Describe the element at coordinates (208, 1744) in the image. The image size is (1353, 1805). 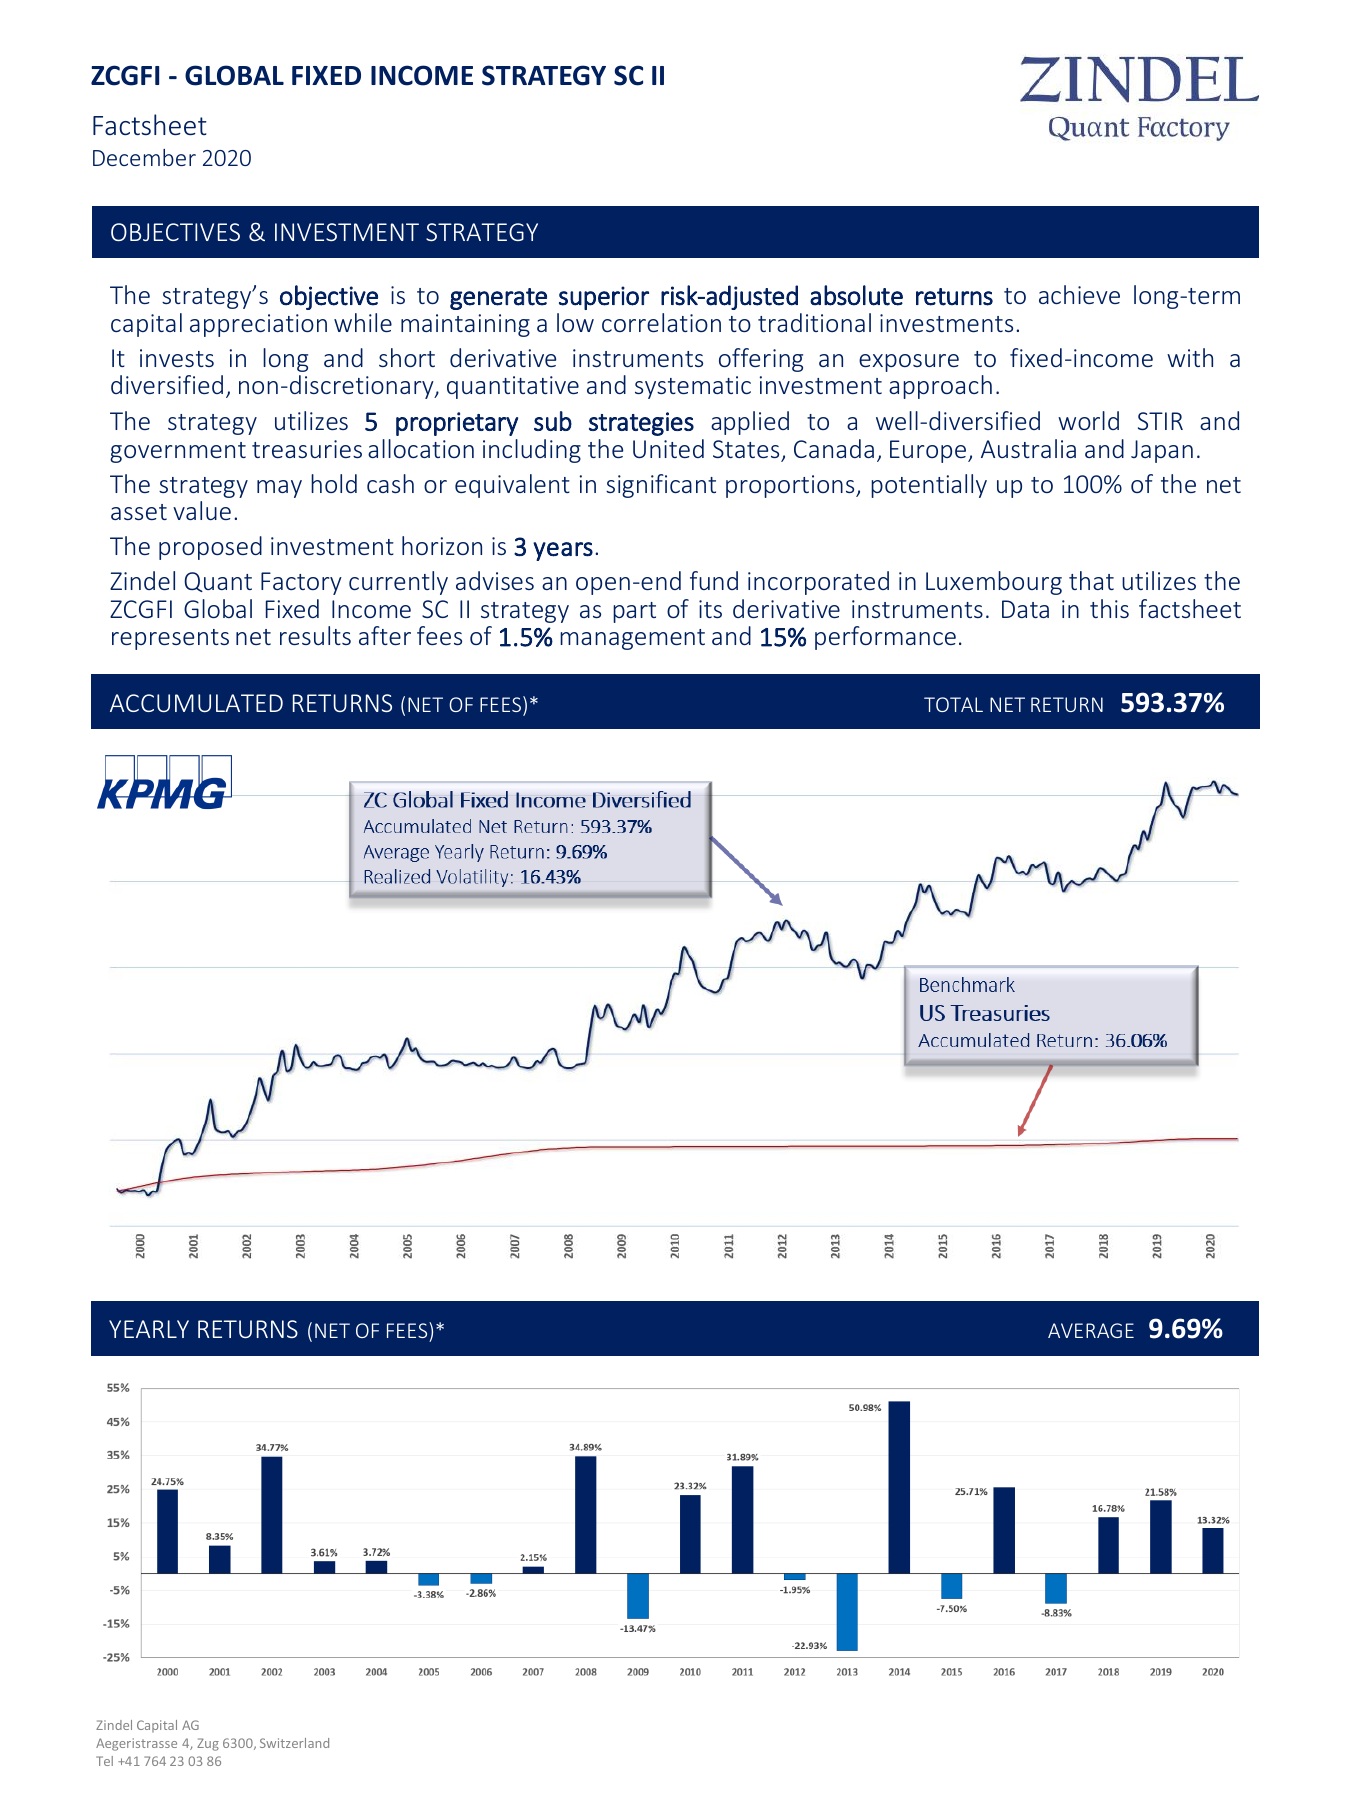
I see `Zug` at that location.
